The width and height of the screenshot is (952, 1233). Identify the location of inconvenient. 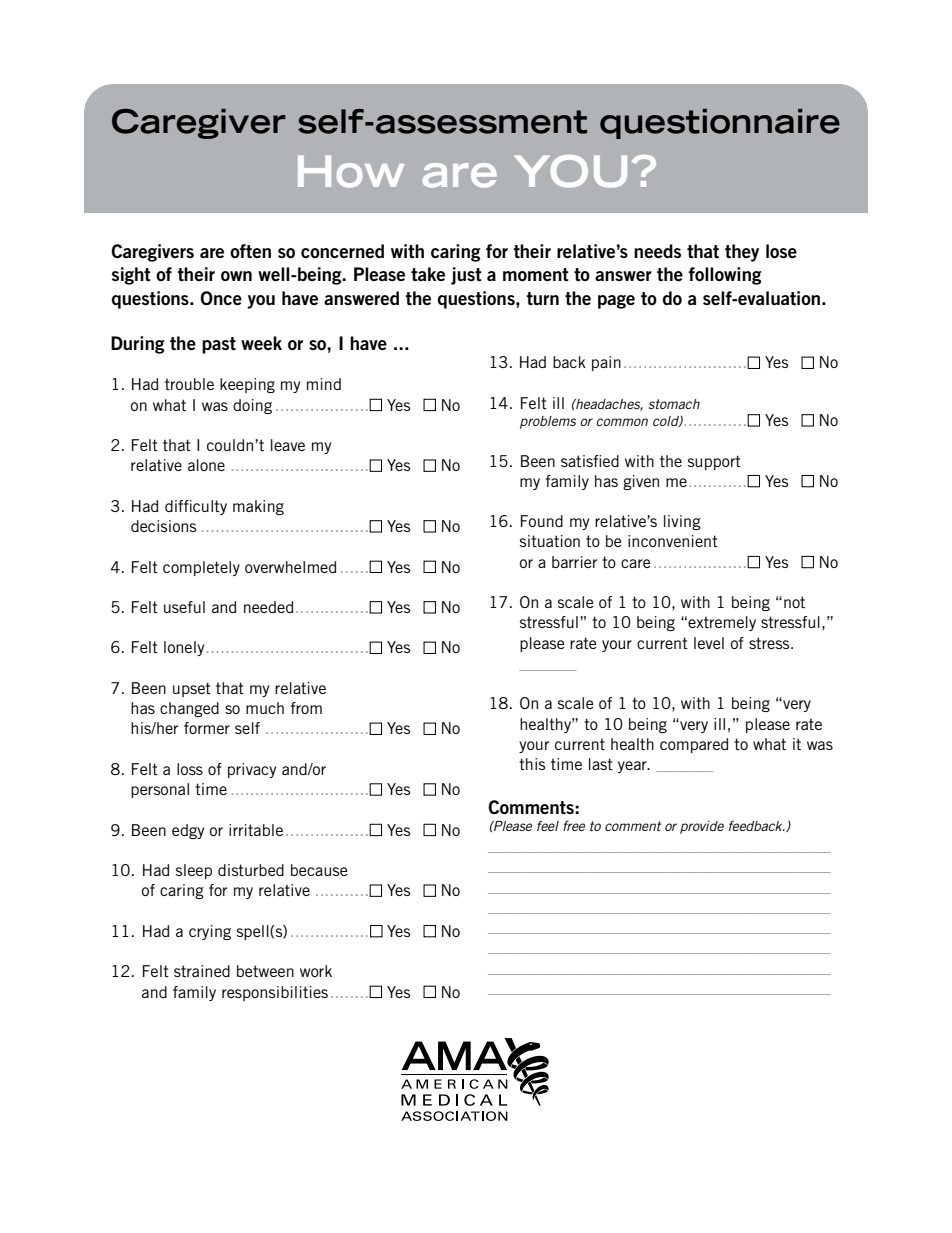
(673, 541).
